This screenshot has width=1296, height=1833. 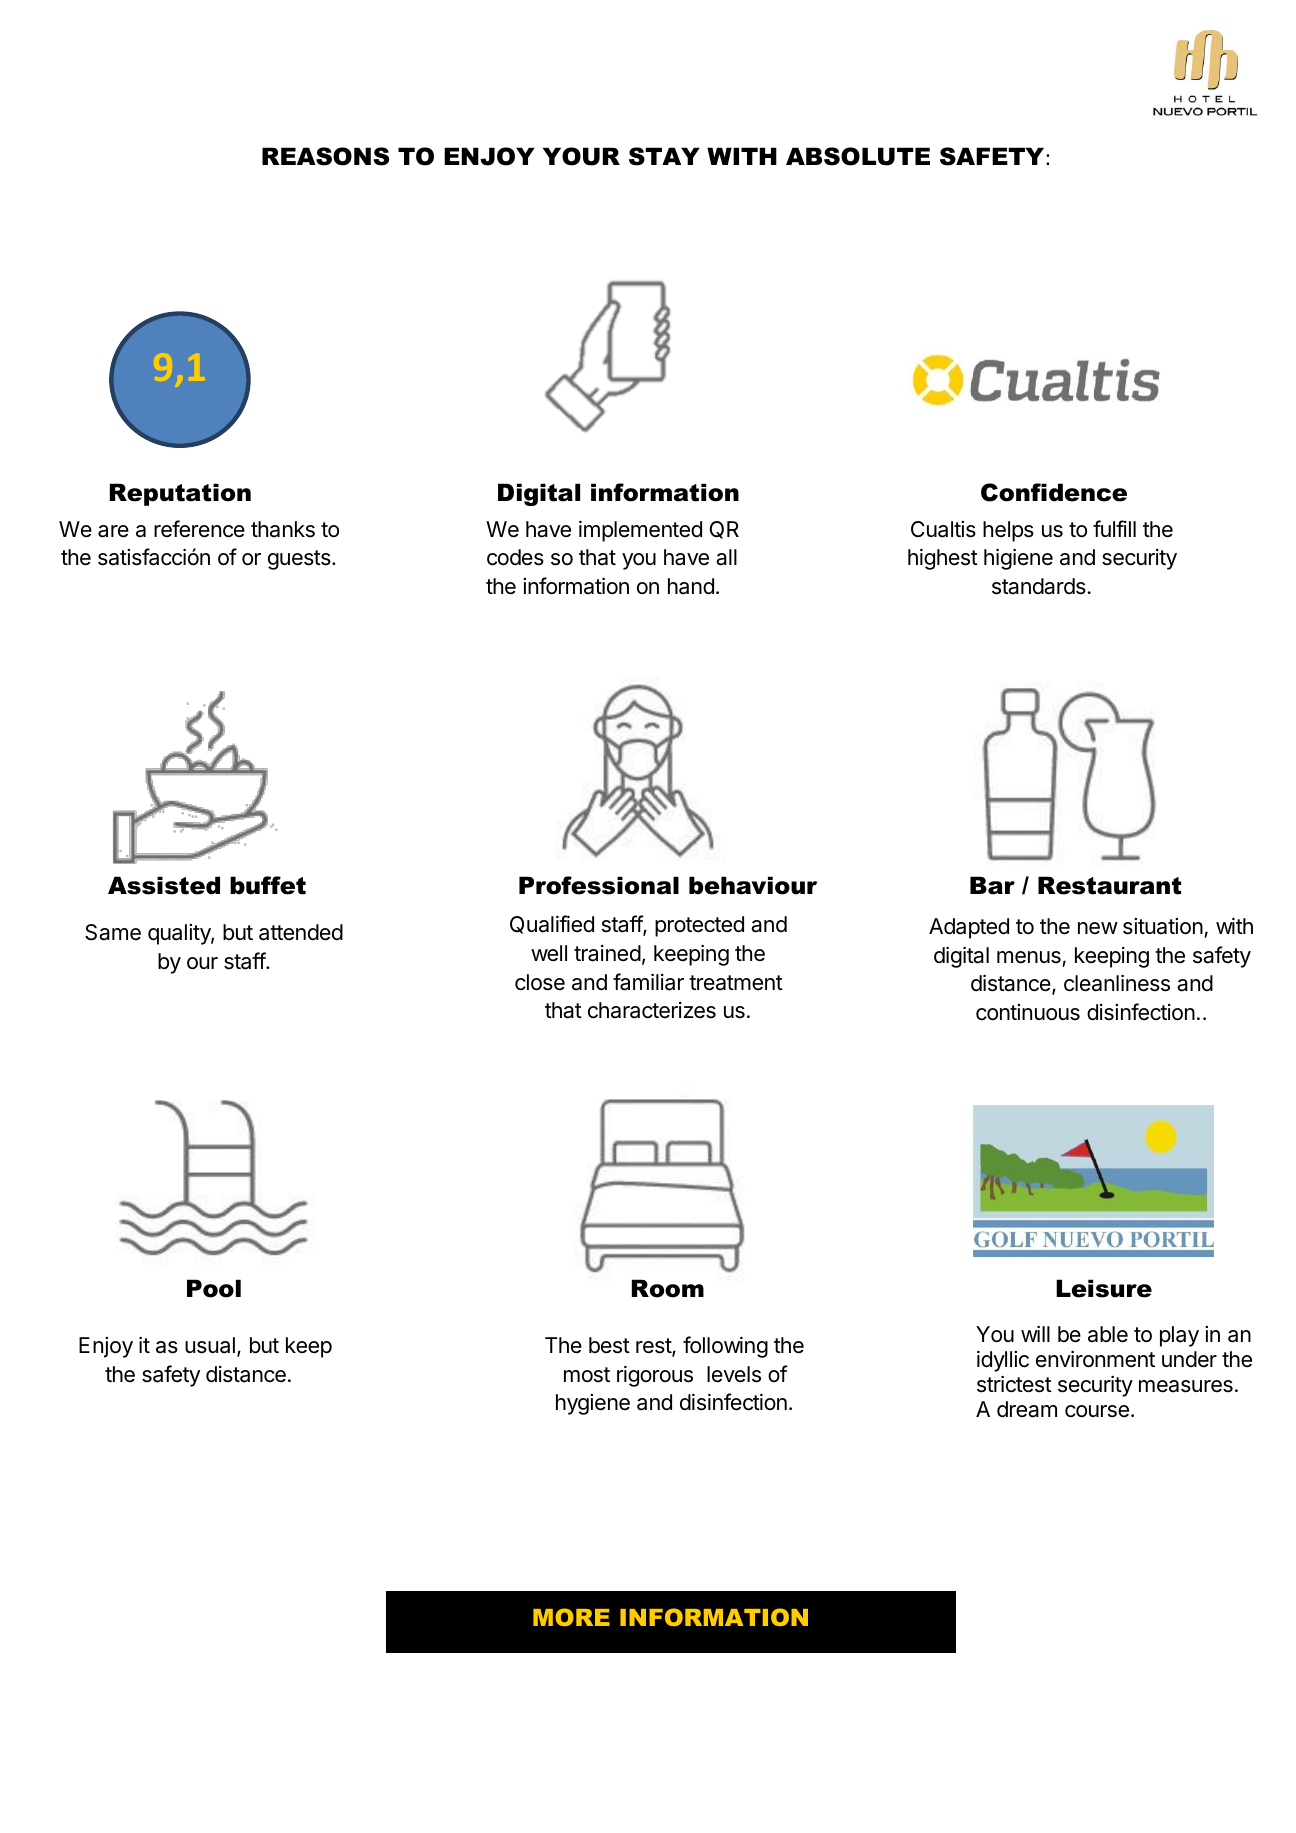 What do you see at coordinates (593, 1404) in the screenshot?
I see `hygiene` at bounding box center [593, 1404].
